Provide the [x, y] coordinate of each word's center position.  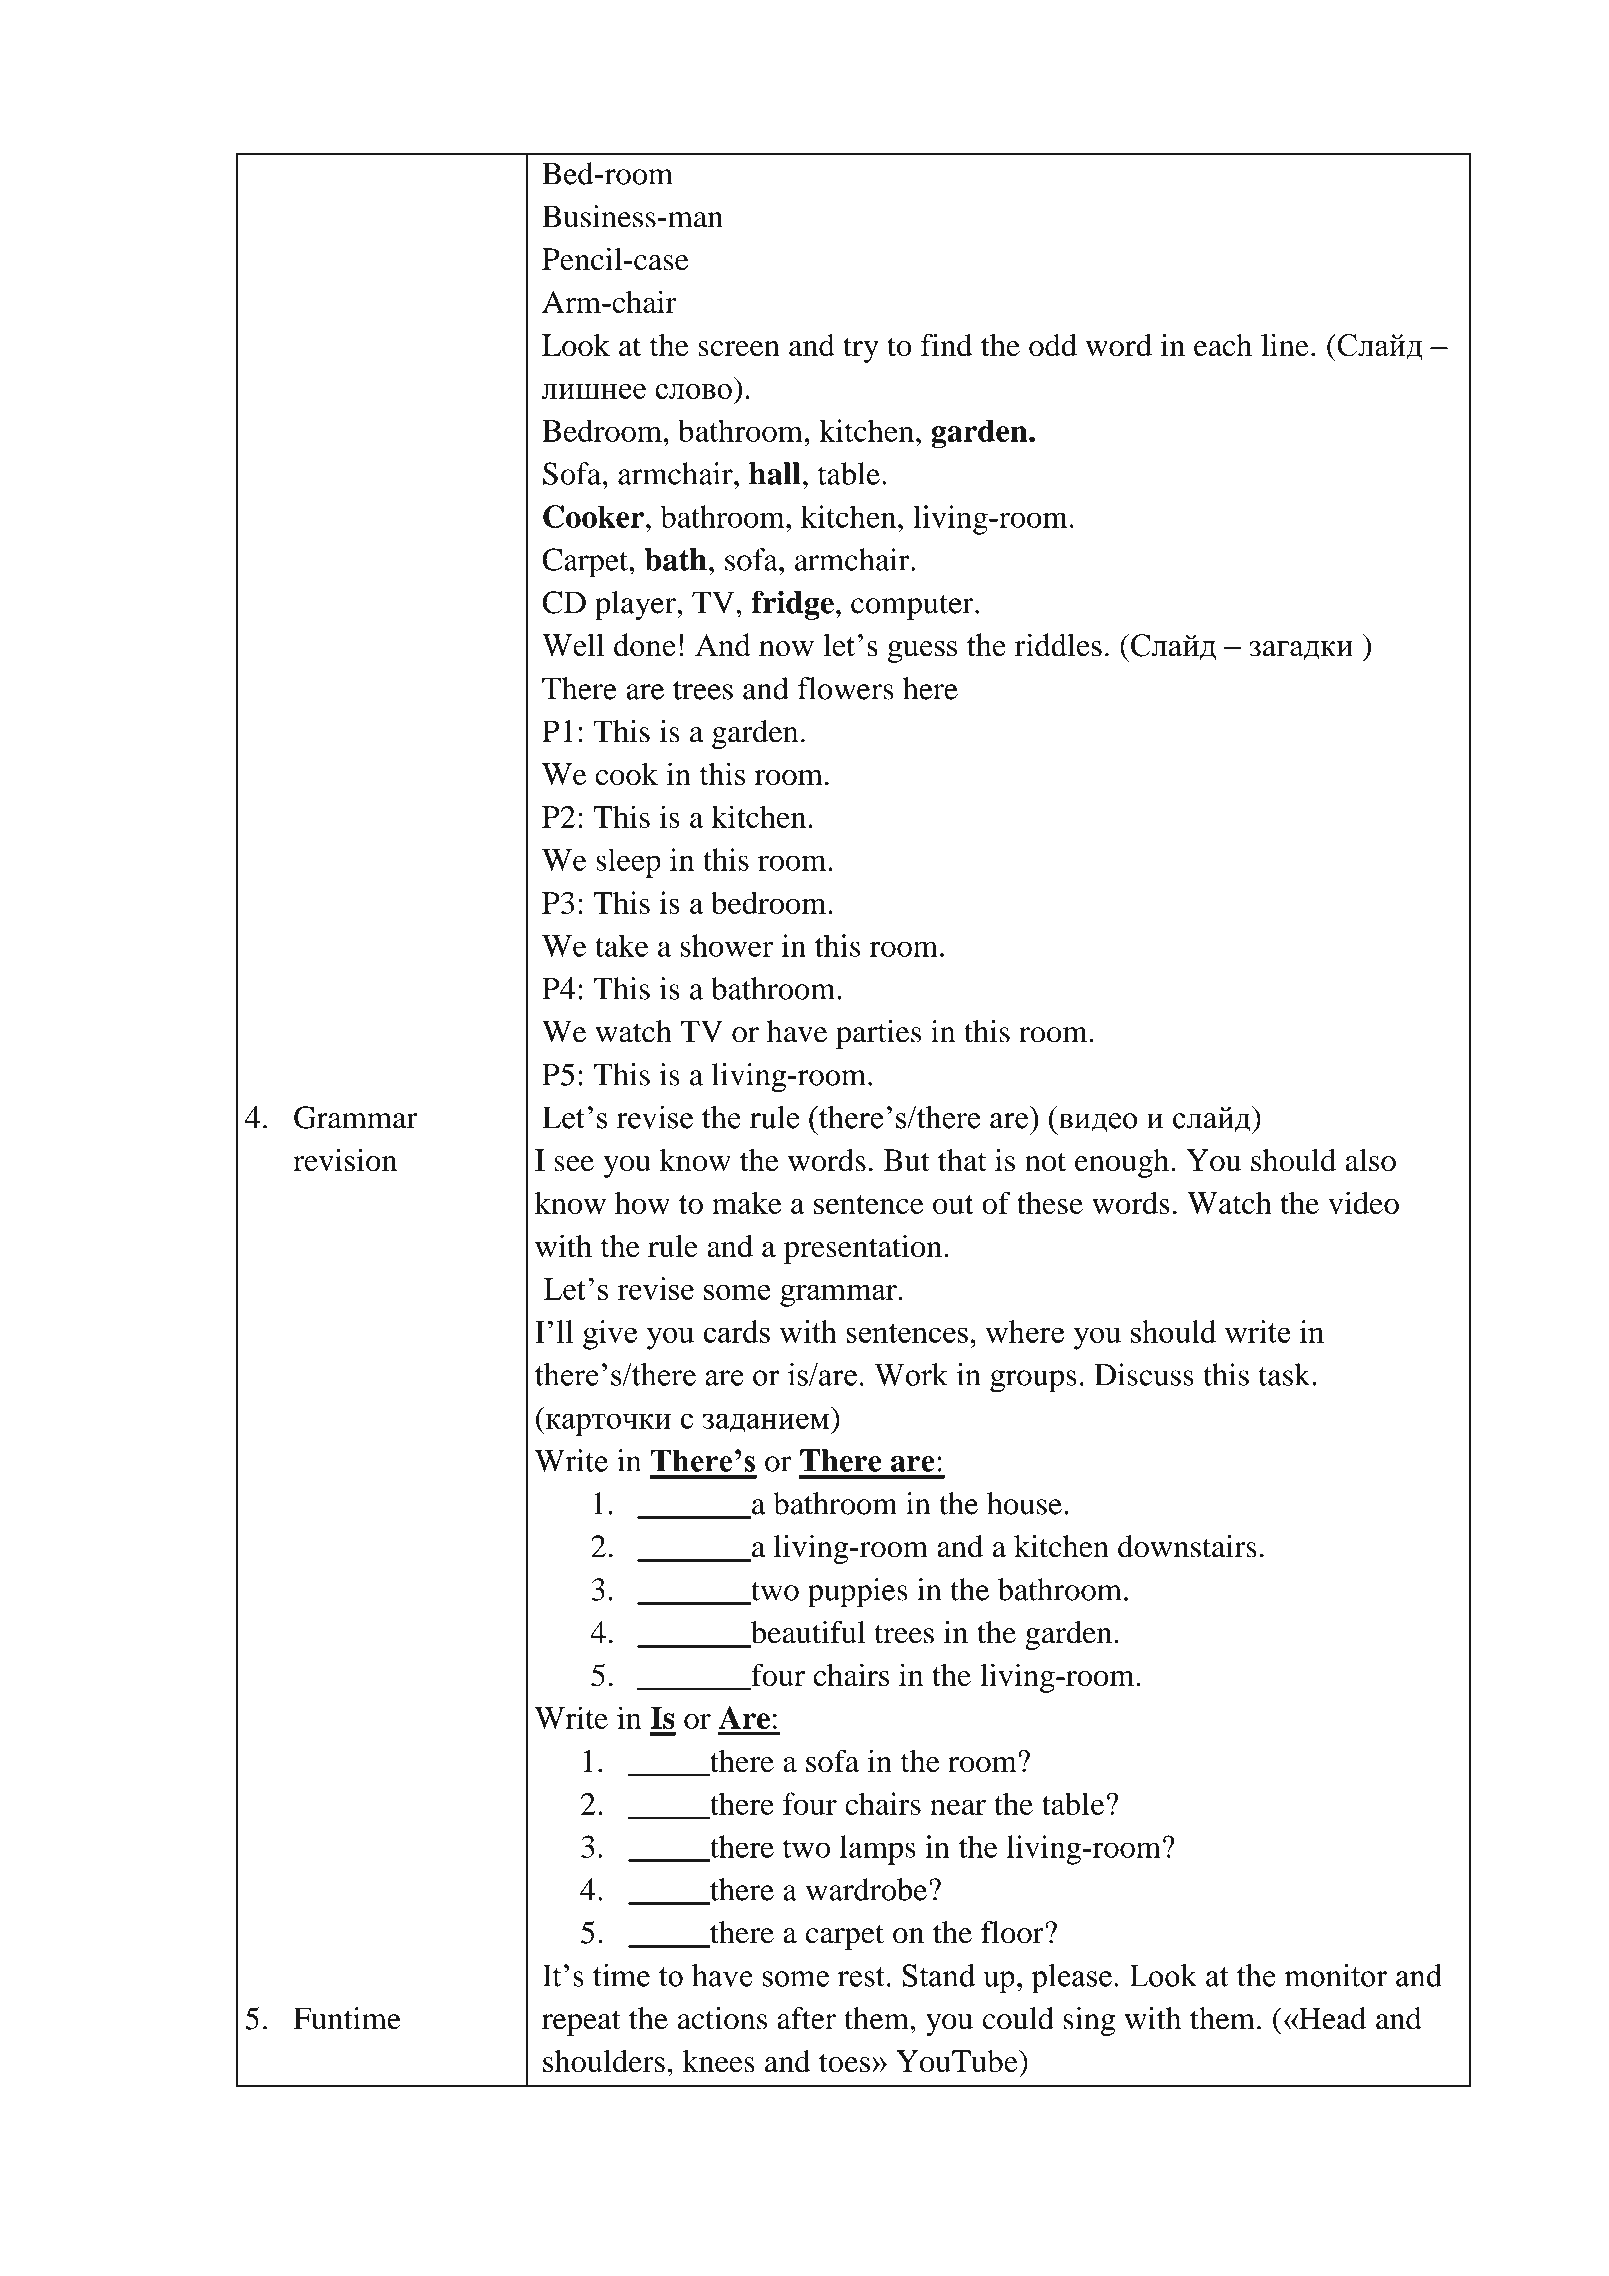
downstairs [1187, 1546]
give [610, 1335]
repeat [581, 2023]
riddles [1058, 645]
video [1363, 1202]
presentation [863, 1249]
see [574, 1164]
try [861, 350]
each [1223, 345]
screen [739, 349]
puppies [858, 1593]
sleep [628, 863]
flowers [846, 688]
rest [861, 1977]
